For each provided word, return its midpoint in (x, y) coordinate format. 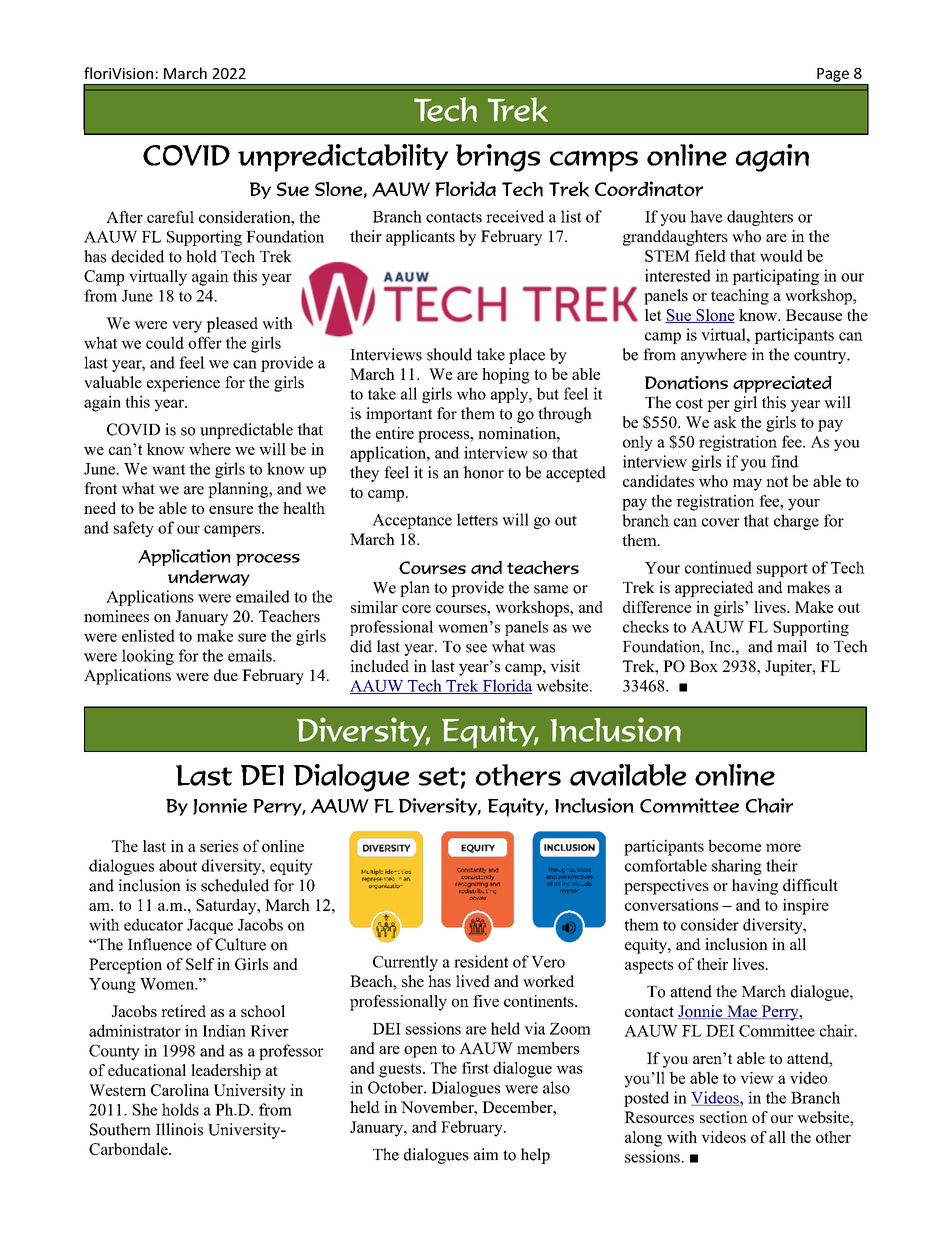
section (724, 1117)
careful (170, 217)
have (706, 216)
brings (498, 158)
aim (486, 1154)
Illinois (179, 1129)
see (476, 648)
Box (703, 666)
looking (148, 657)
